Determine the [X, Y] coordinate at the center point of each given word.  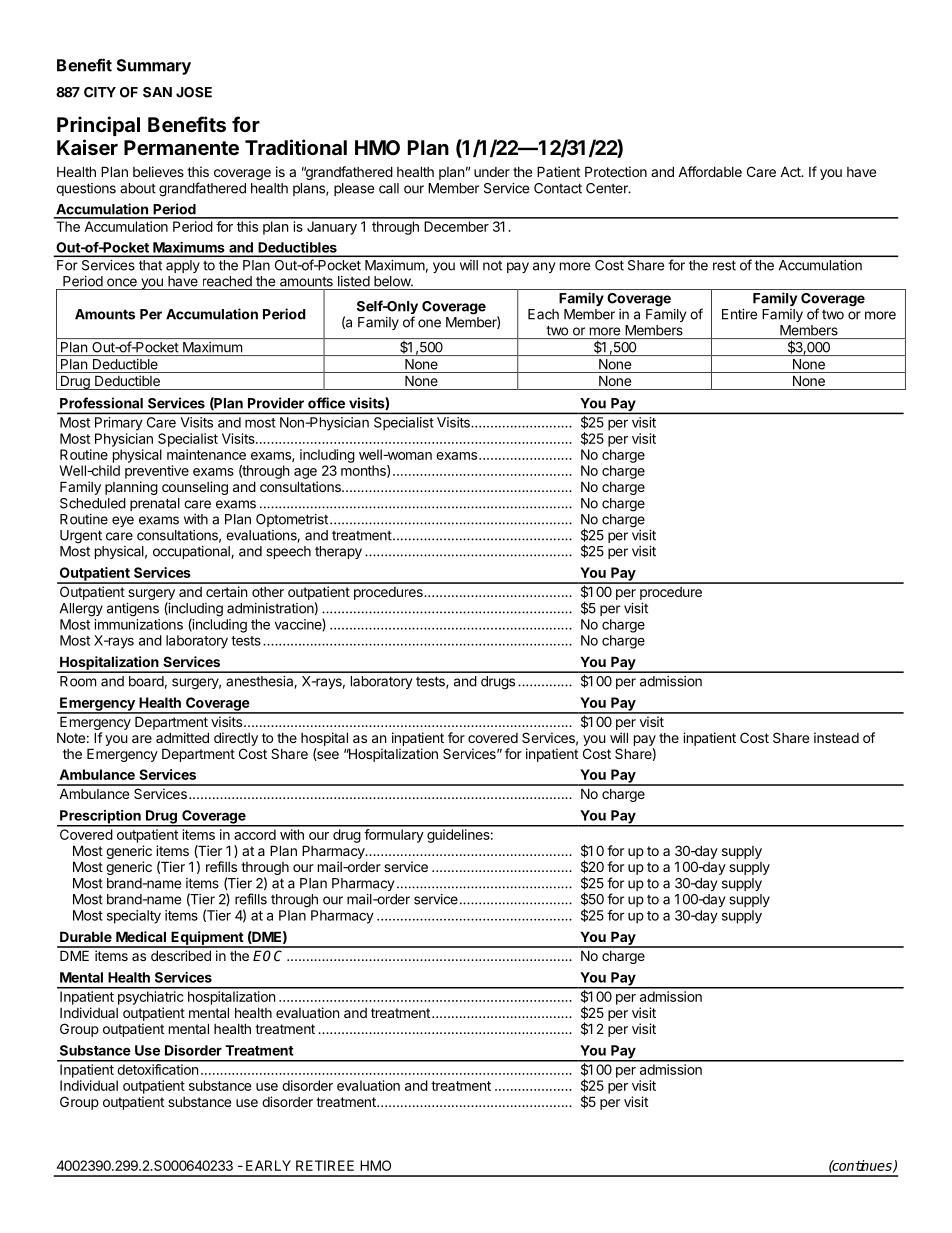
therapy [338, 552]
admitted [182, 737]
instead [836, 737]
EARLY [268, 1165]
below [393, 281]
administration [270, 608]
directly [236, 739]
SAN [157, 92]
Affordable [710, 171]
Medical [141, 936]
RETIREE [325, 1165]
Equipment [207, 939]
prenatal [155, 504]
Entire [739, 314]
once [122, 282]
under [492, 172]
